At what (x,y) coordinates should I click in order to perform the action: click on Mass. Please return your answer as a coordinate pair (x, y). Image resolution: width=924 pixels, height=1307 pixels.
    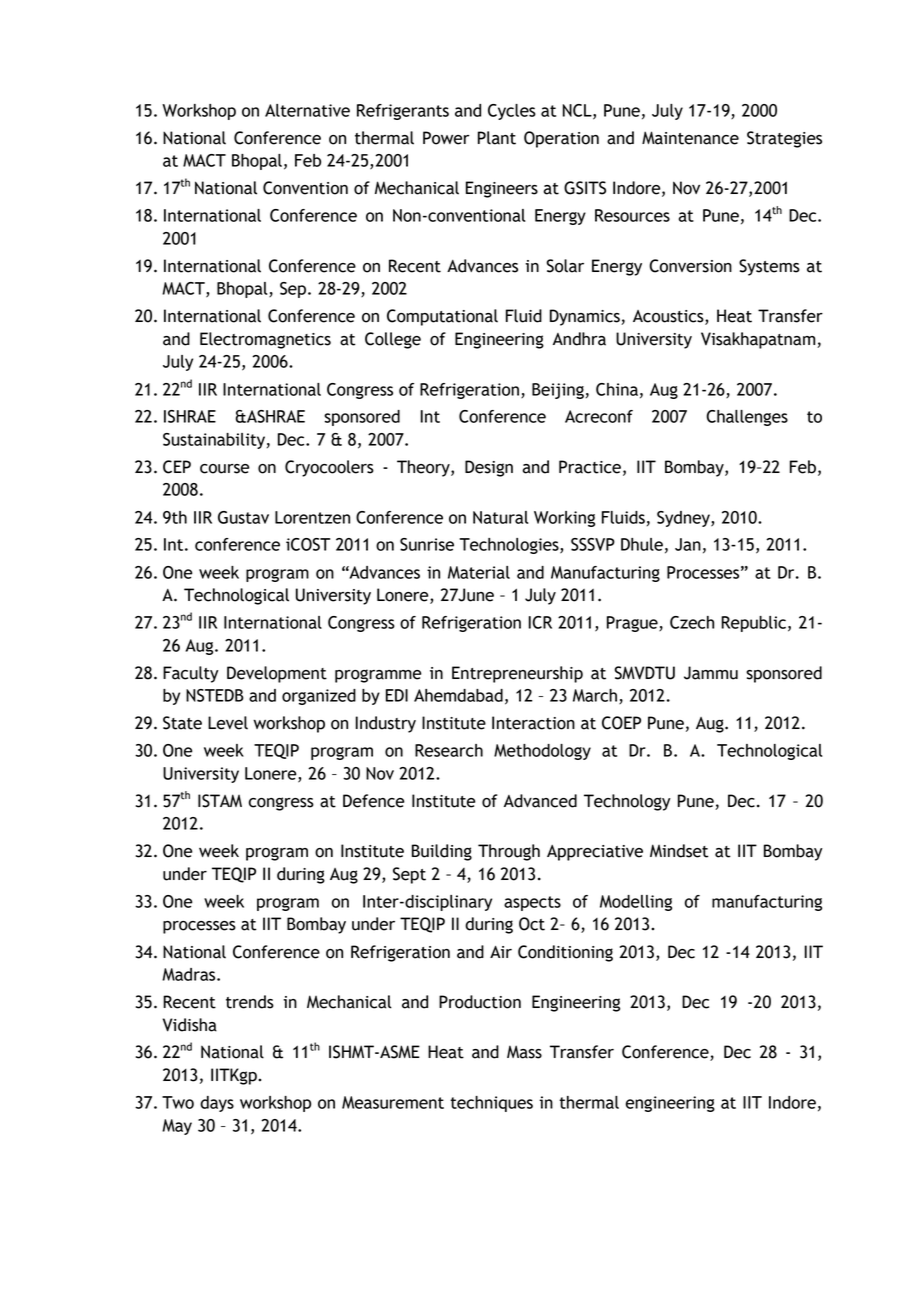
    Looking at the image, I should click on (524, 1052).
